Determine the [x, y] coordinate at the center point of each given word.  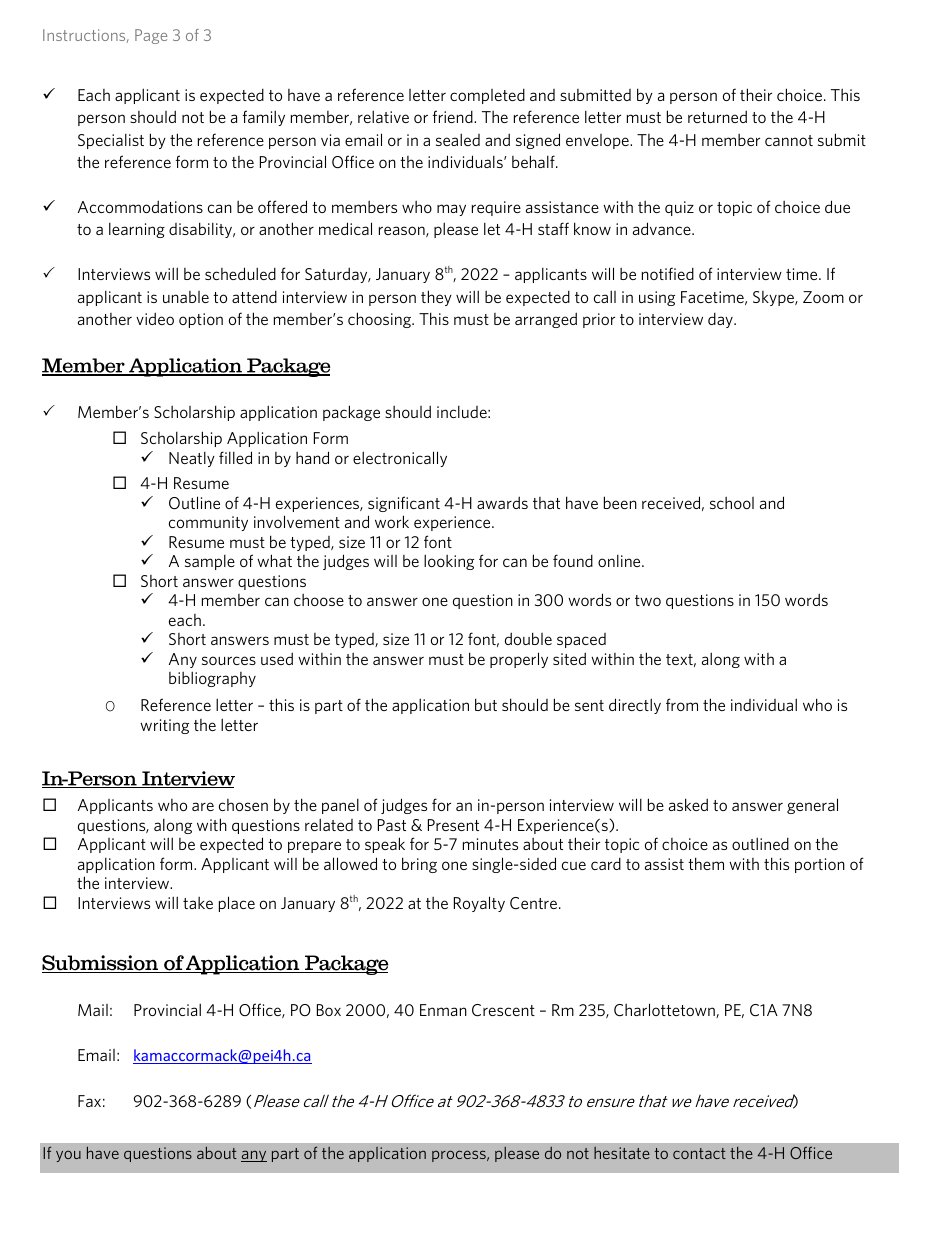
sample [210, 562]
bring [419, 865]
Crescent [503, 1010]
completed [487, 96]
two [648, 600]
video [155, 318]
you [68, 1156]
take [198, 902]
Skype [774, 298]
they [436, 298]
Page [151, 36]
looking [449, 562]
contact [699, 1153]
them [706, 863]
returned [717, 116]
